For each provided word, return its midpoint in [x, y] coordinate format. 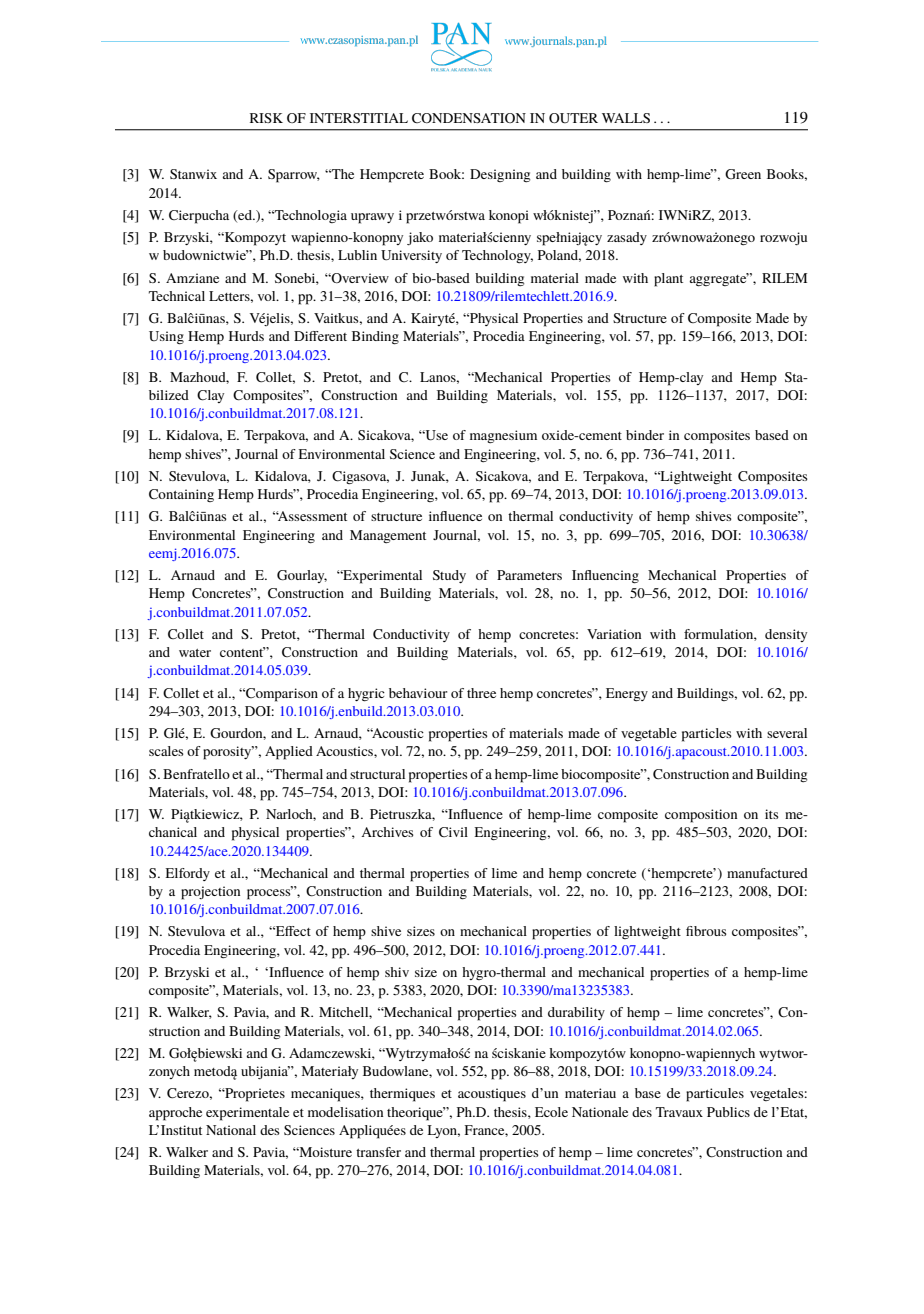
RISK [266, 118]
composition [701, 816]
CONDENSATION [469, 118]
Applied [289, 753]
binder [645, 435]
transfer [378, 1152]
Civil [453, 832]
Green [743, 174]
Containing [181, 495]
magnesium [503, 436]
